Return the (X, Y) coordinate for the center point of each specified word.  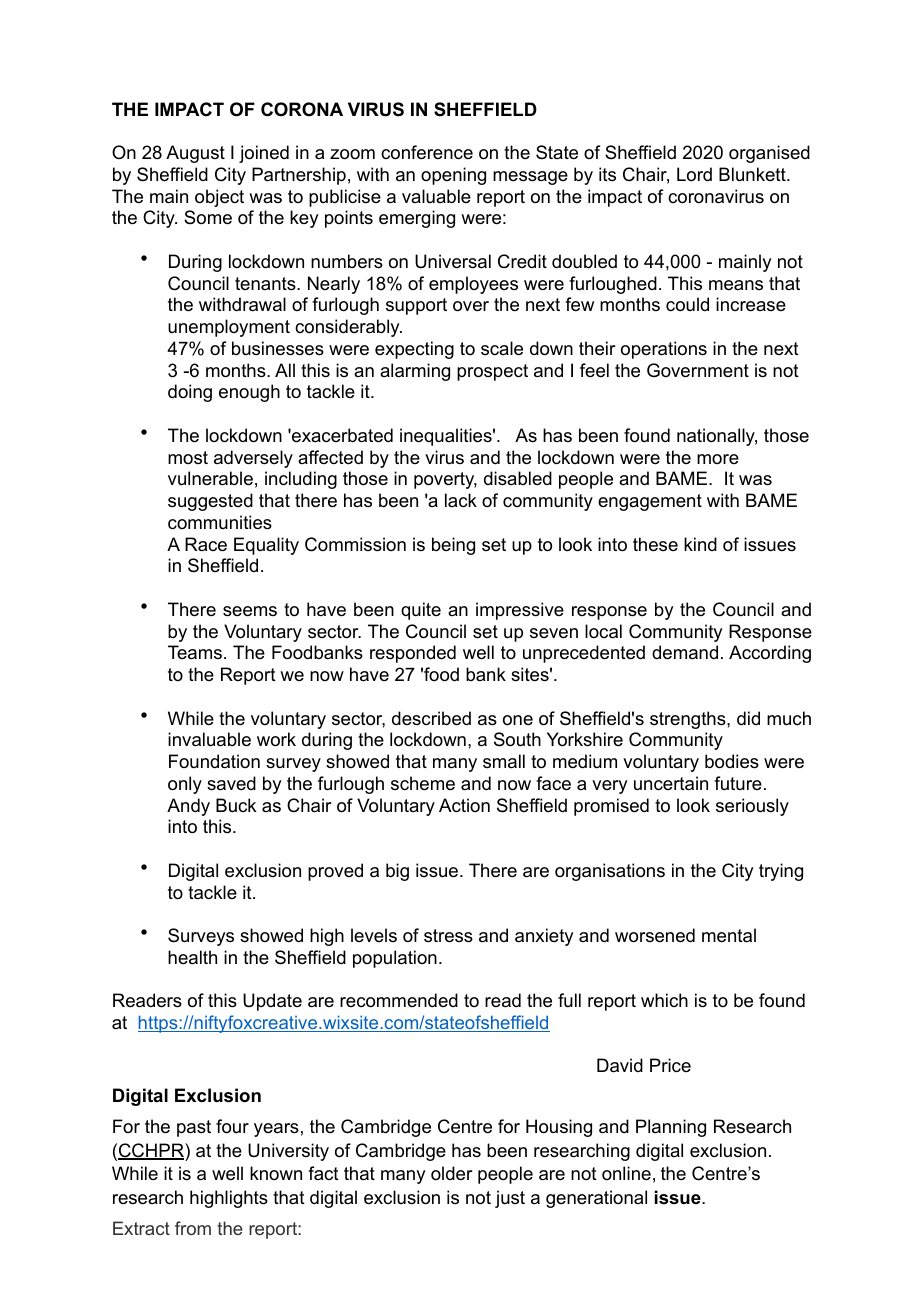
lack (461, 500)
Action (464, 805)
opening (453, 176)
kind (700, 544)
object (219, 198)
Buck (236, 805)
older (451, 1173)
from (193, 1228)
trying (781, 872)
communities (220, 522)
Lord (694, 174)
